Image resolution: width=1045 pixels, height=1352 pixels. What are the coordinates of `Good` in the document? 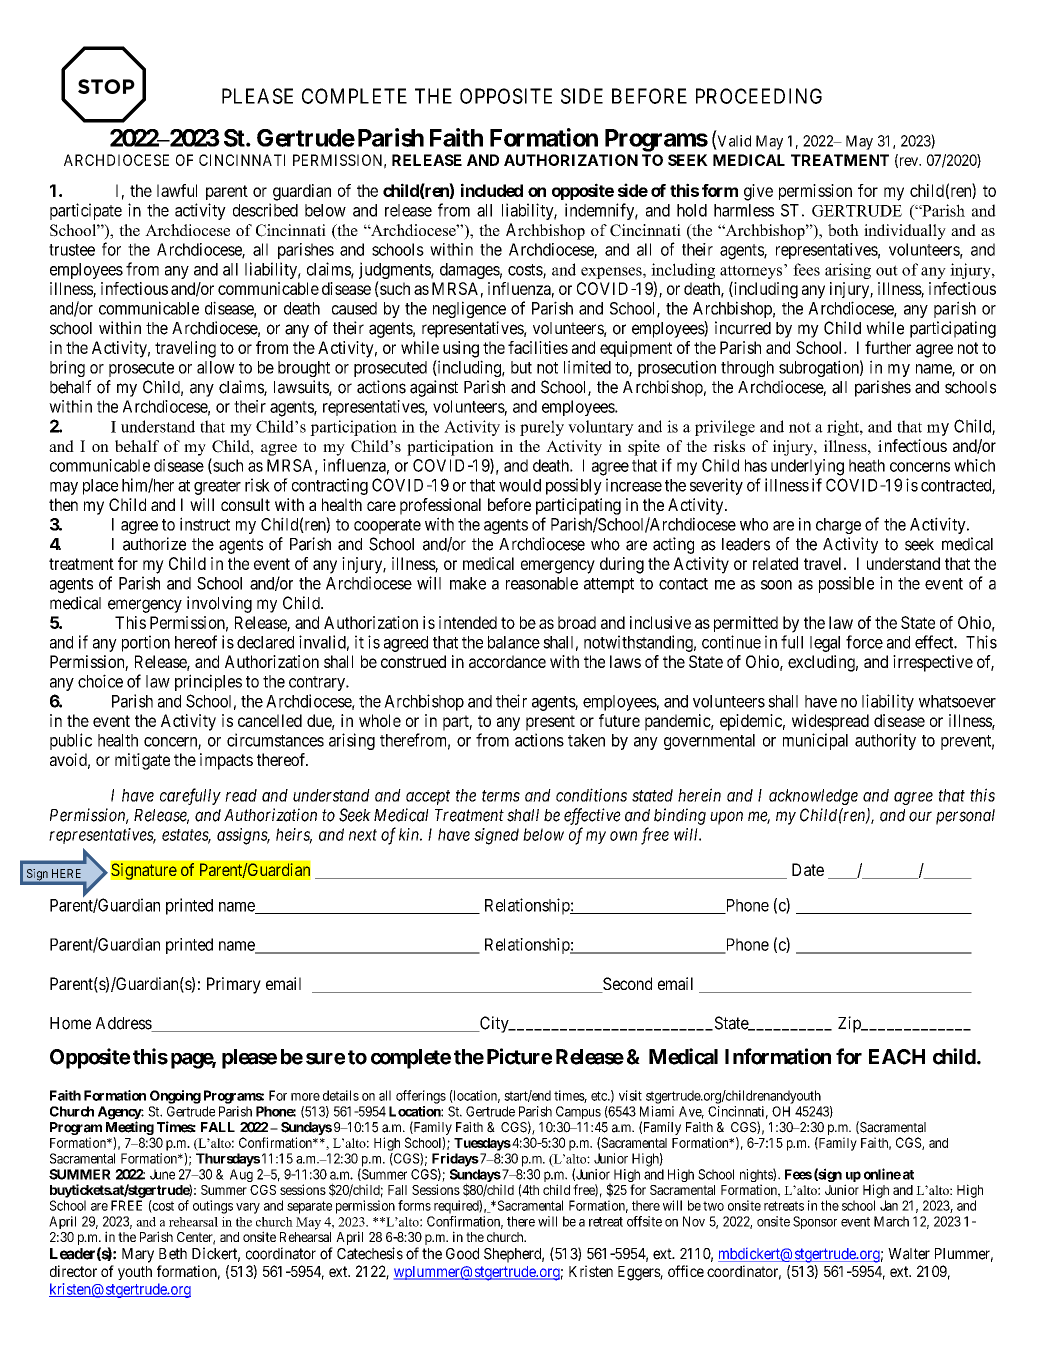 It's located at (462, 1254).
